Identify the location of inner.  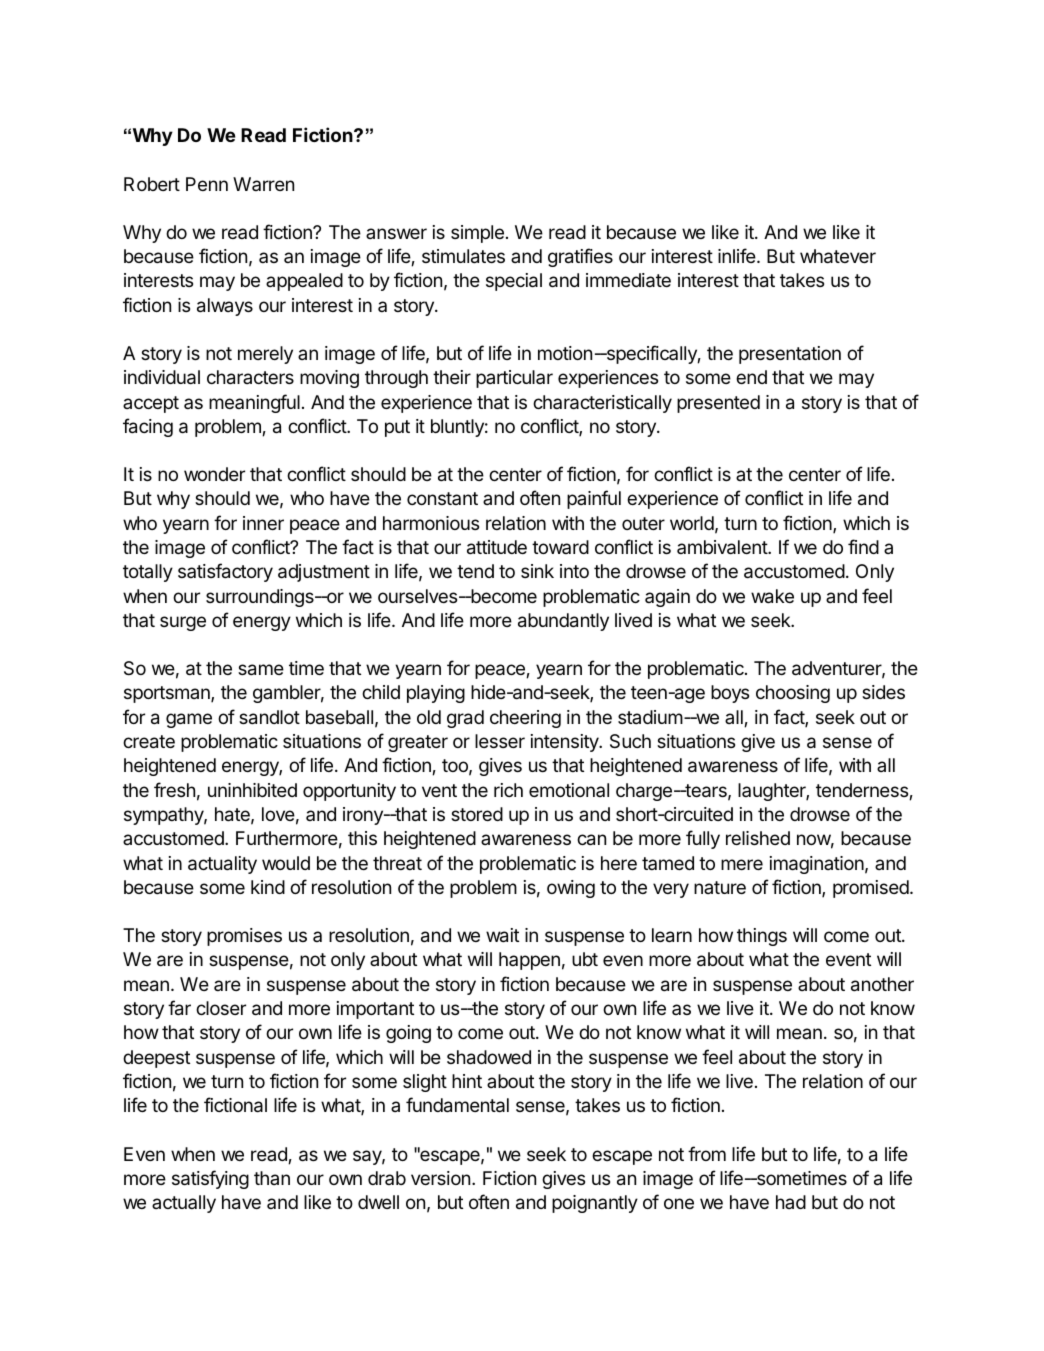
(263, 523).
